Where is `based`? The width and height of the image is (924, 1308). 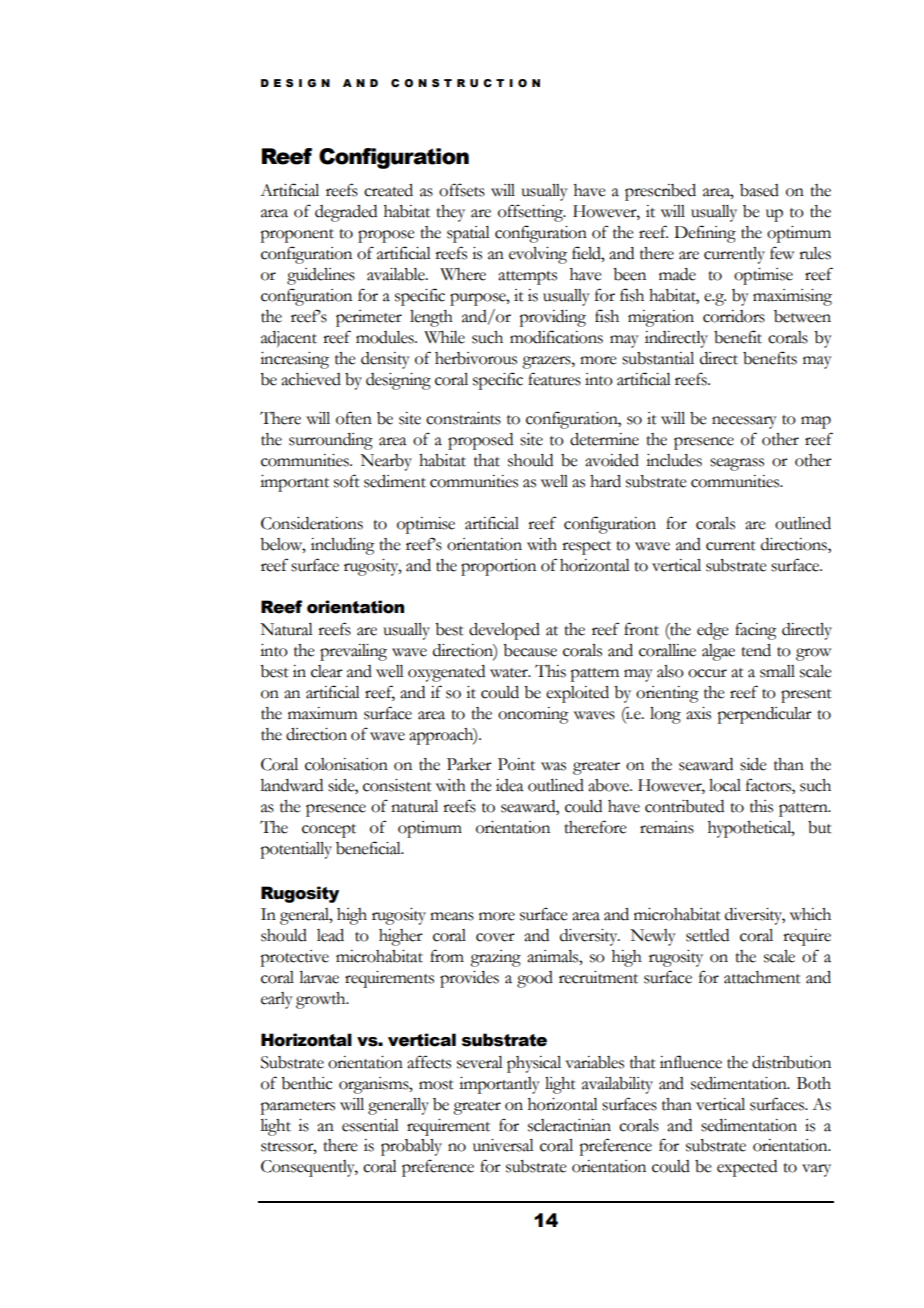
based is located at coordinates (759, 190).
